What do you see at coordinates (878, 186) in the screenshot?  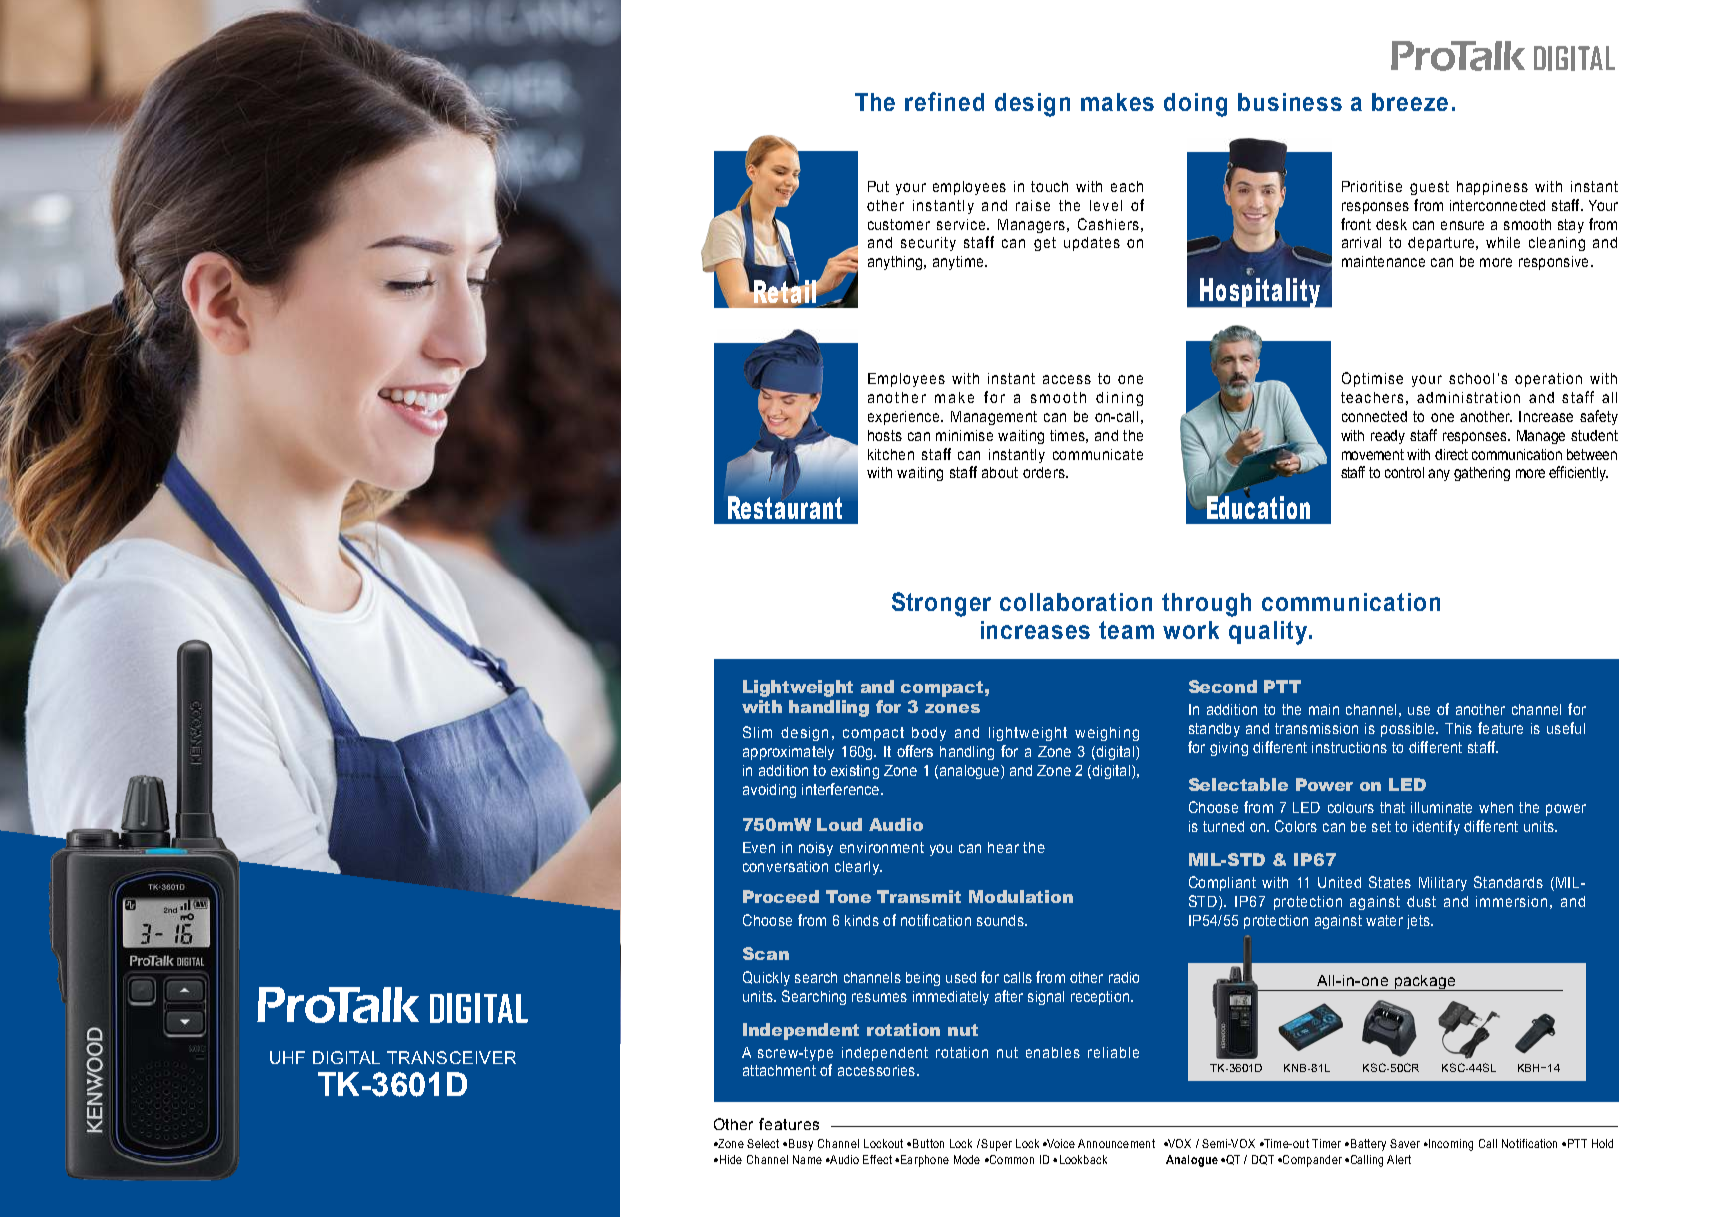 I see `Put` at bounding box center [878, 186].
